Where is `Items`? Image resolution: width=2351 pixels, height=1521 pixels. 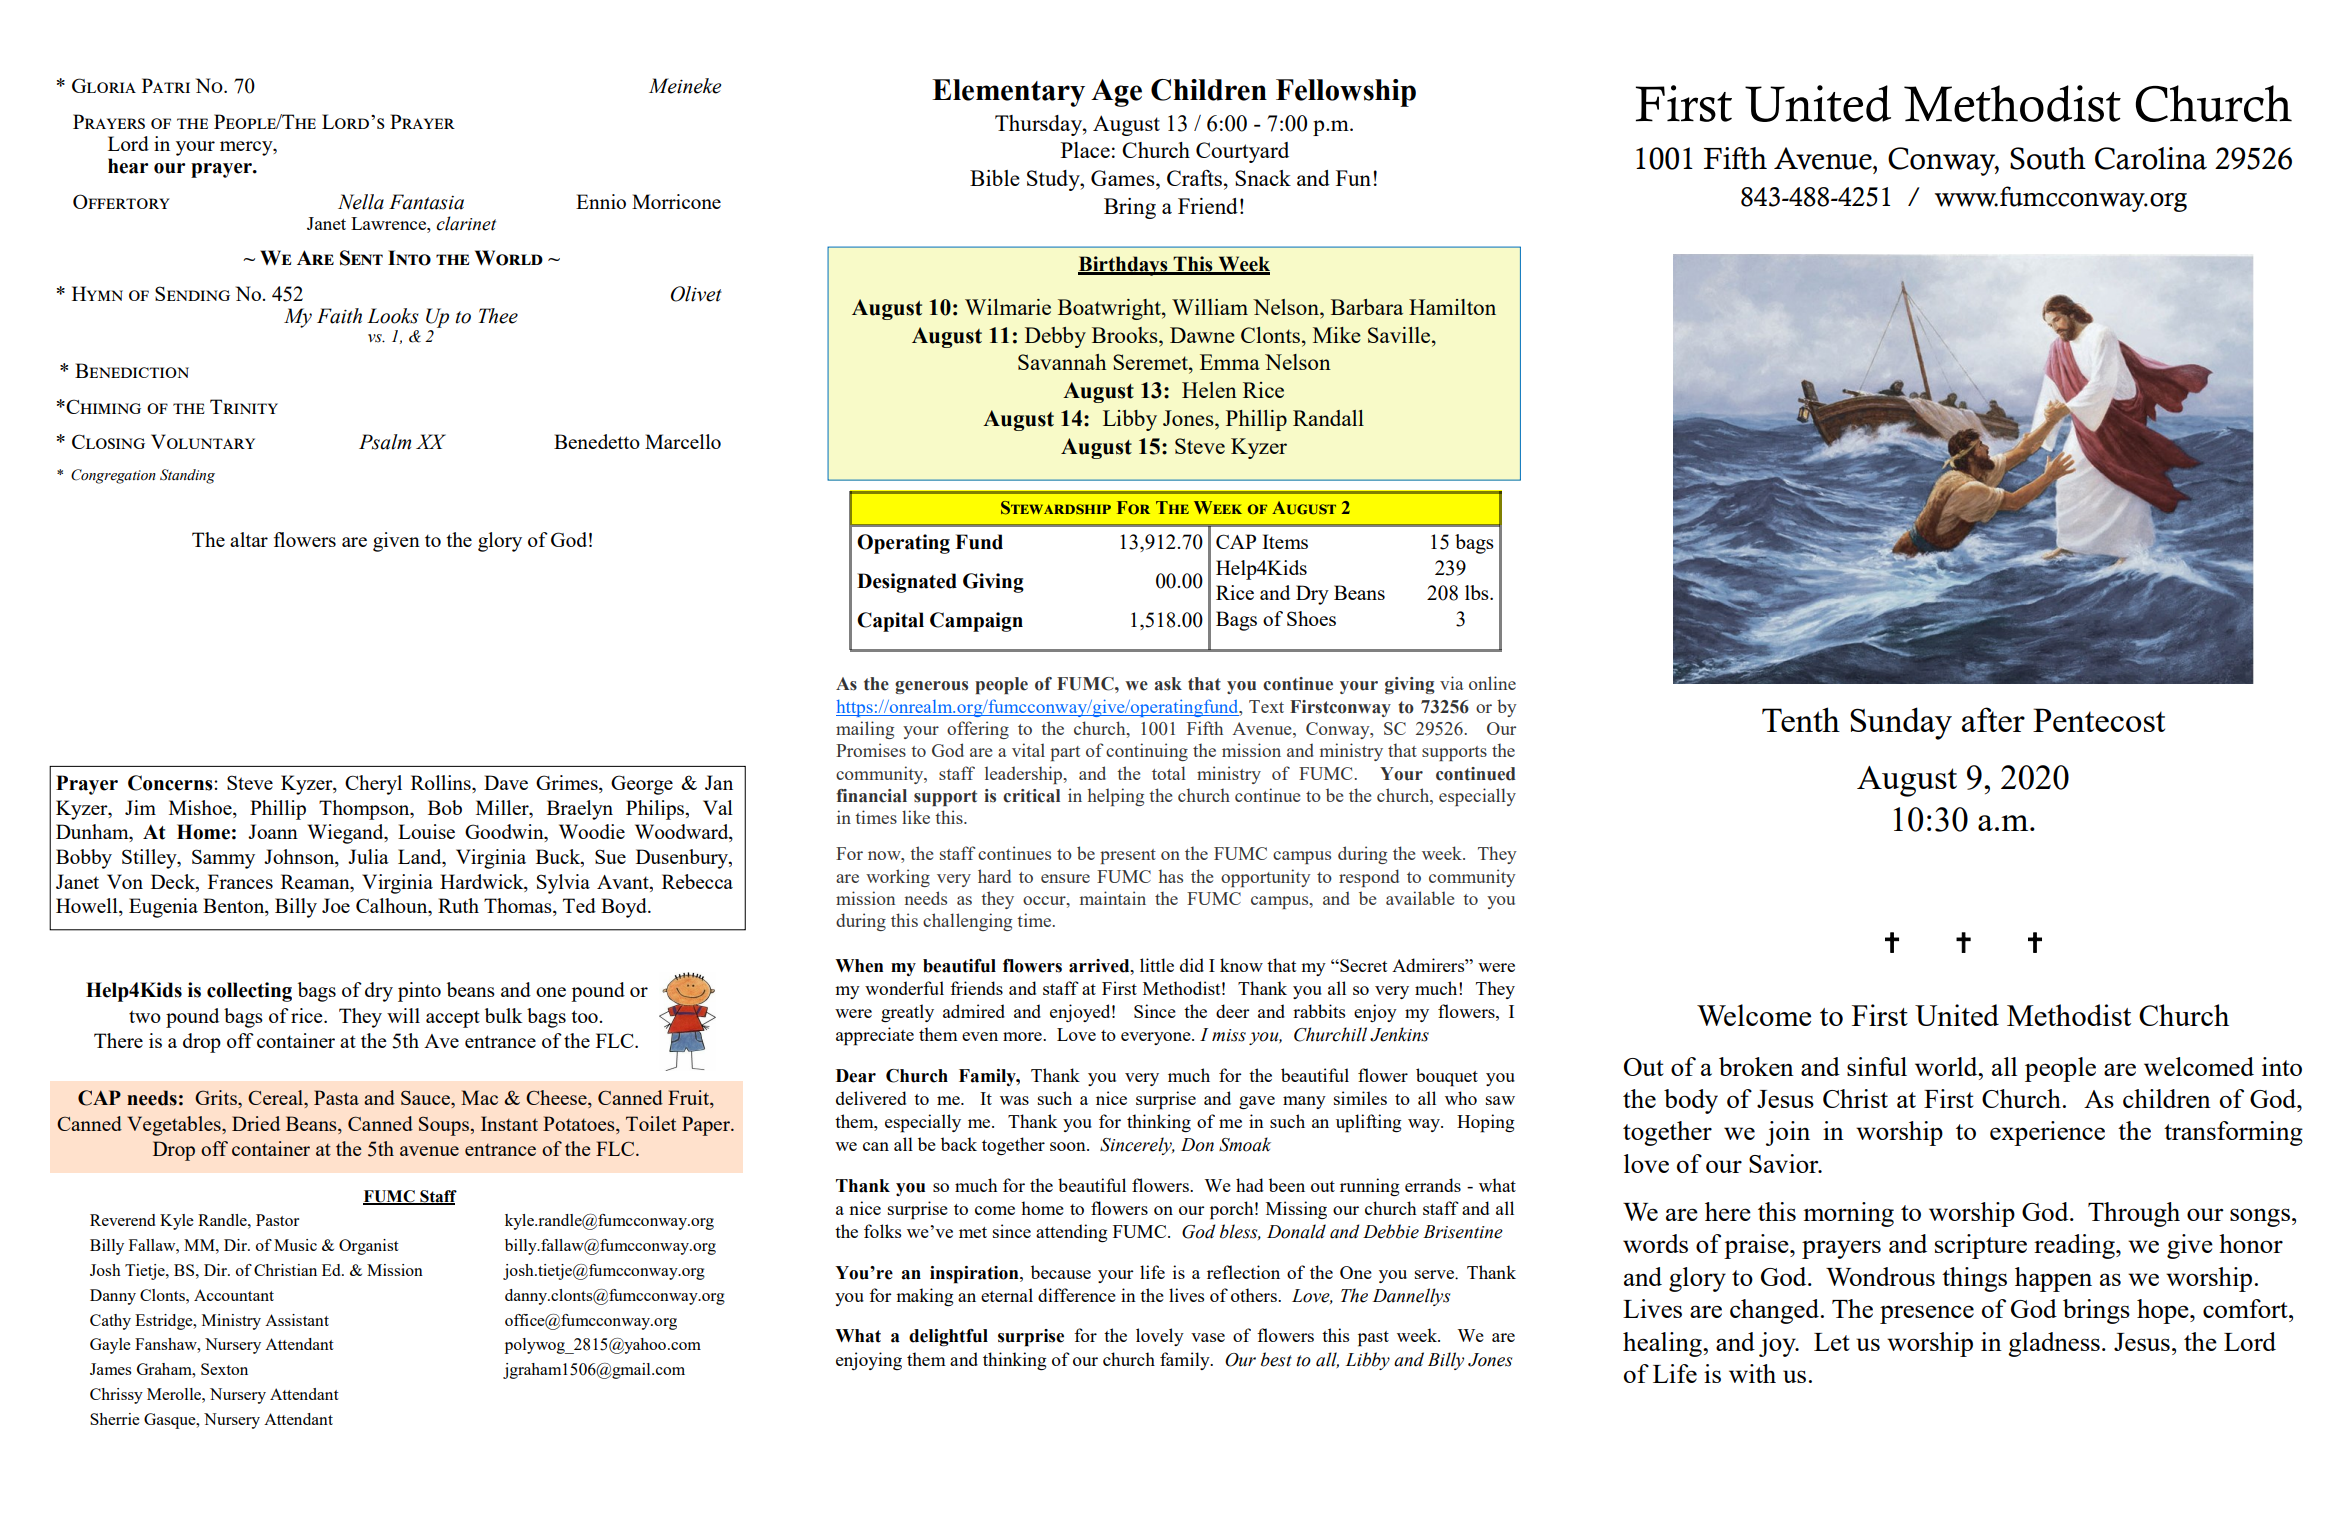
Items is located at coordinates (1285, 541).
